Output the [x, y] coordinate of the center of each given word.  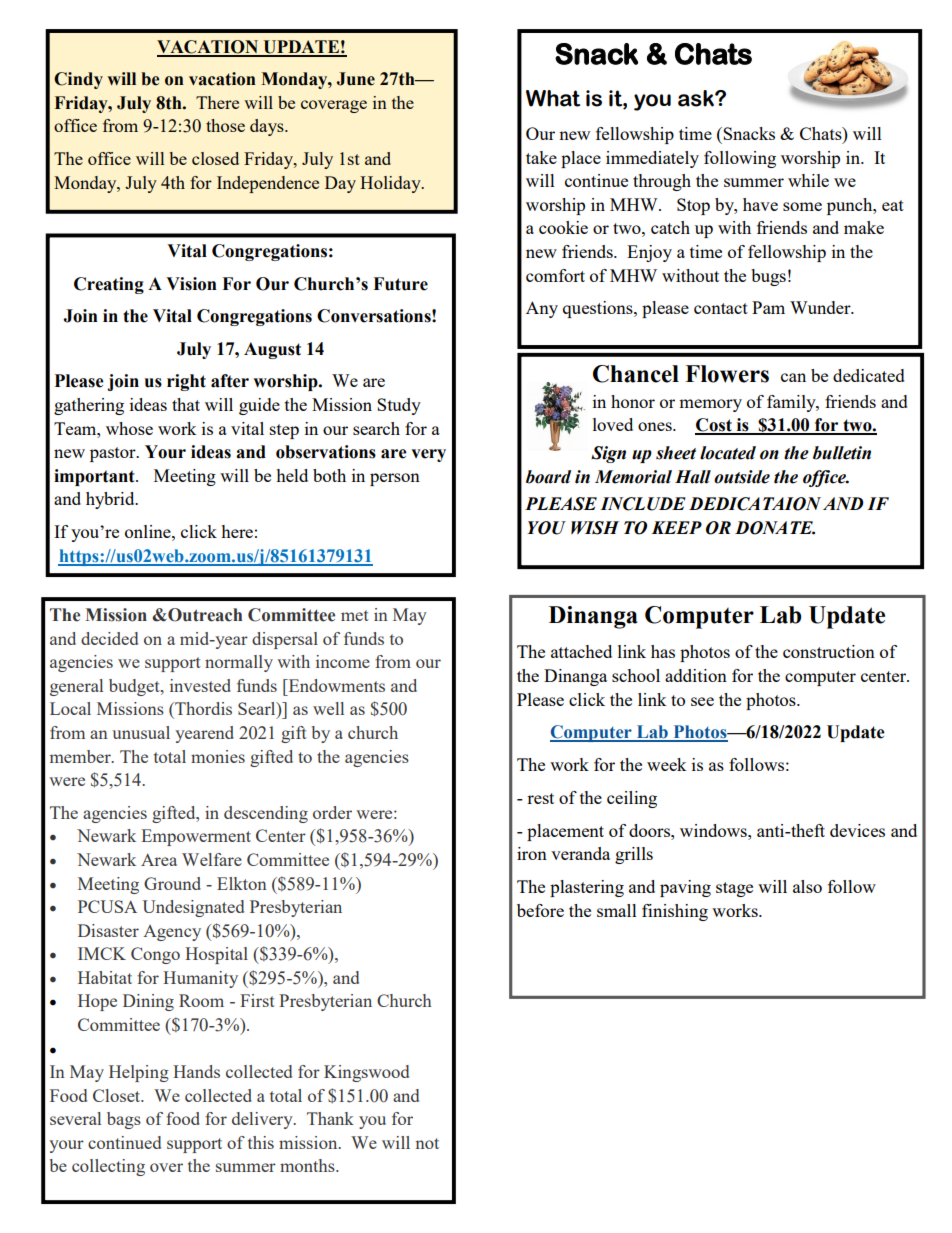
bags [124, 1120]
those [225, 125]
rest [540, 798]
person [395, 479]
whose [129, 428]
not [427, 1143]
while [808, 180]
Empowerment [196, 837]
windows [714, 830]
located [728, 453]
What [553, 98]
